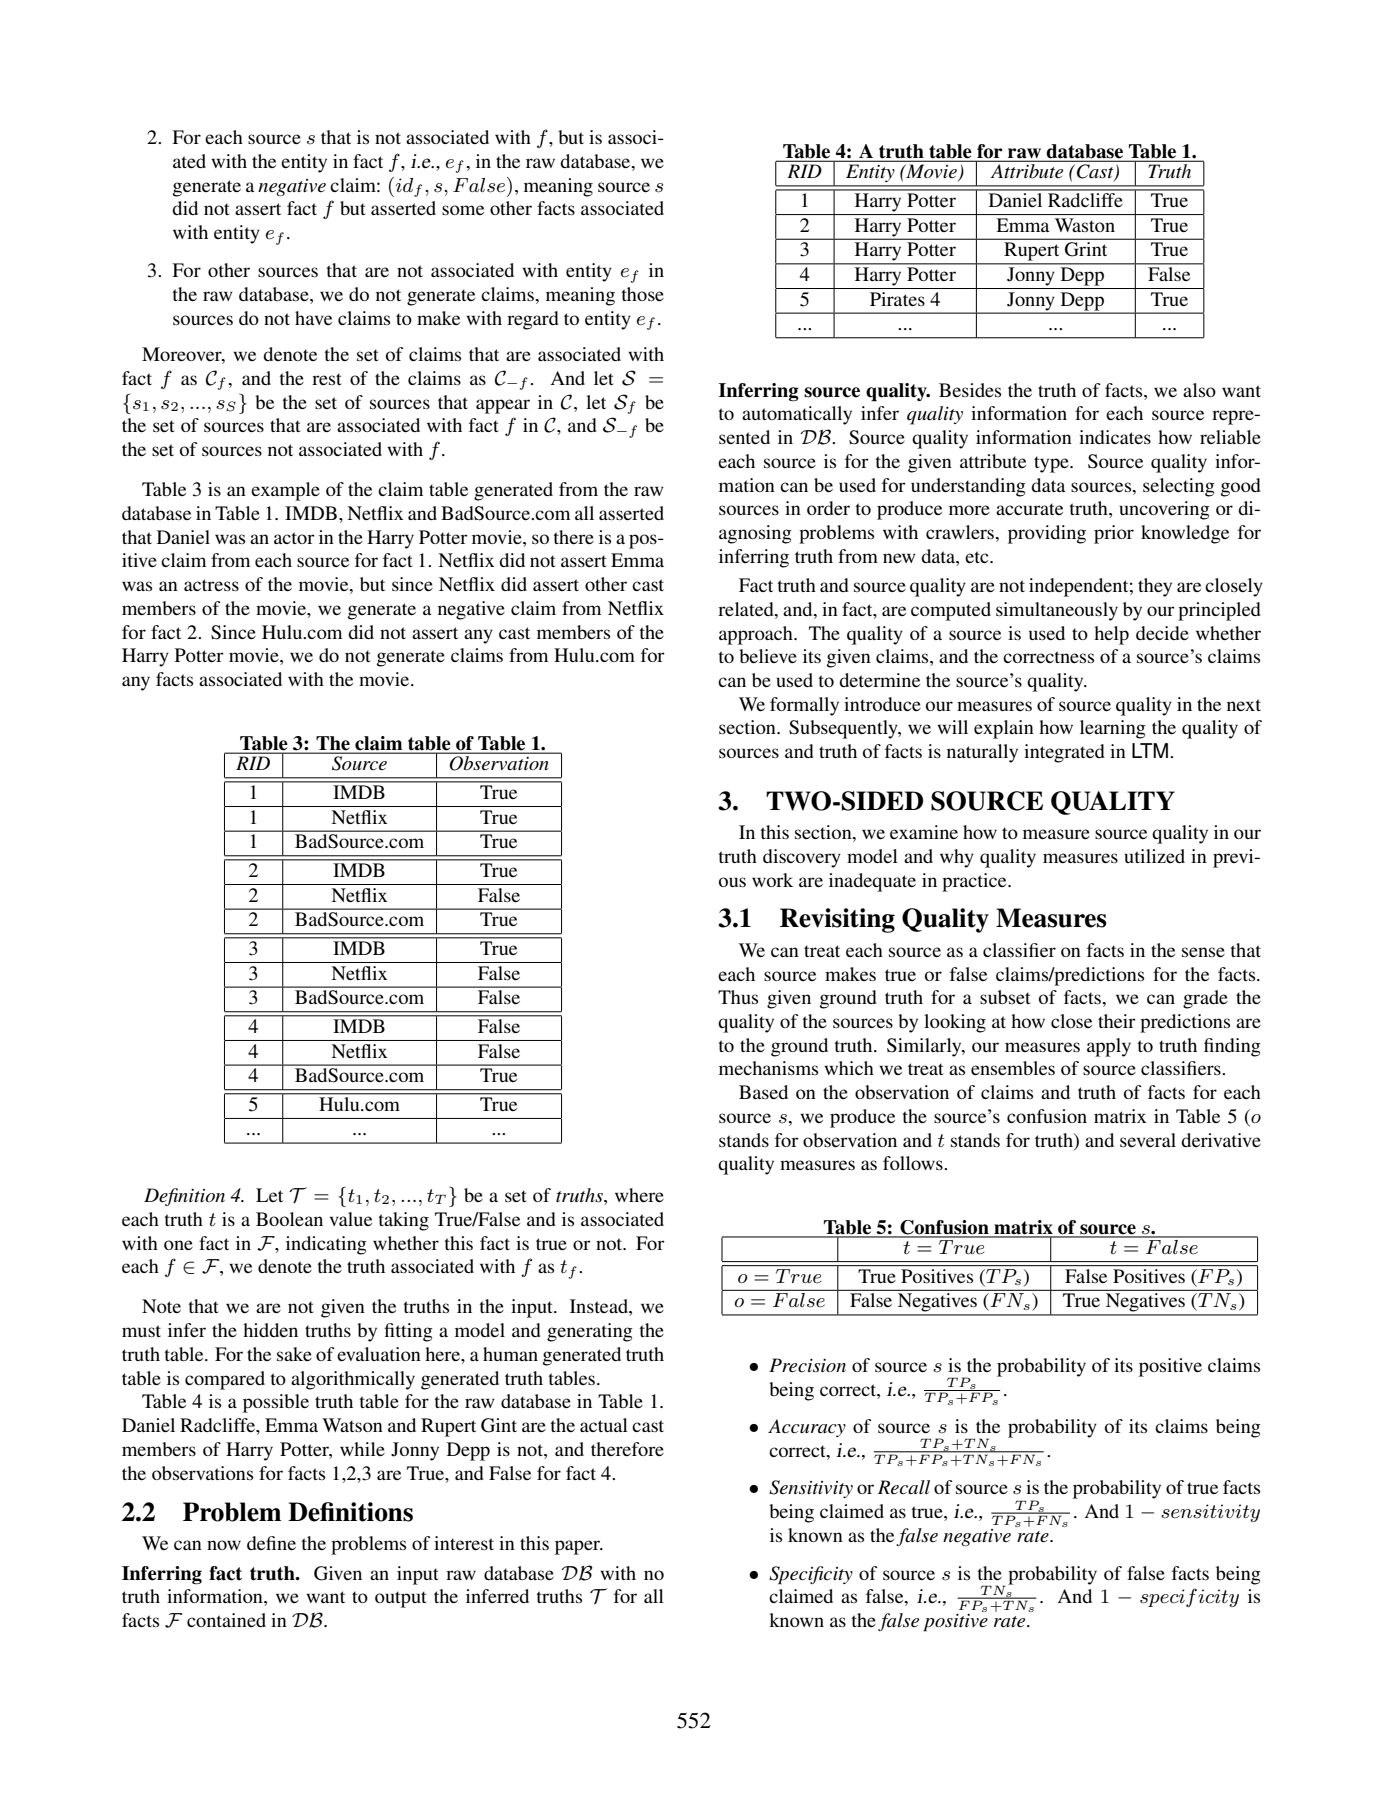 This screenshot has width=1388, height=1796. What do you see at coordinates (1148, 1140) in the screenshot?
I see `several` at bounding box center [1148, 1140].
